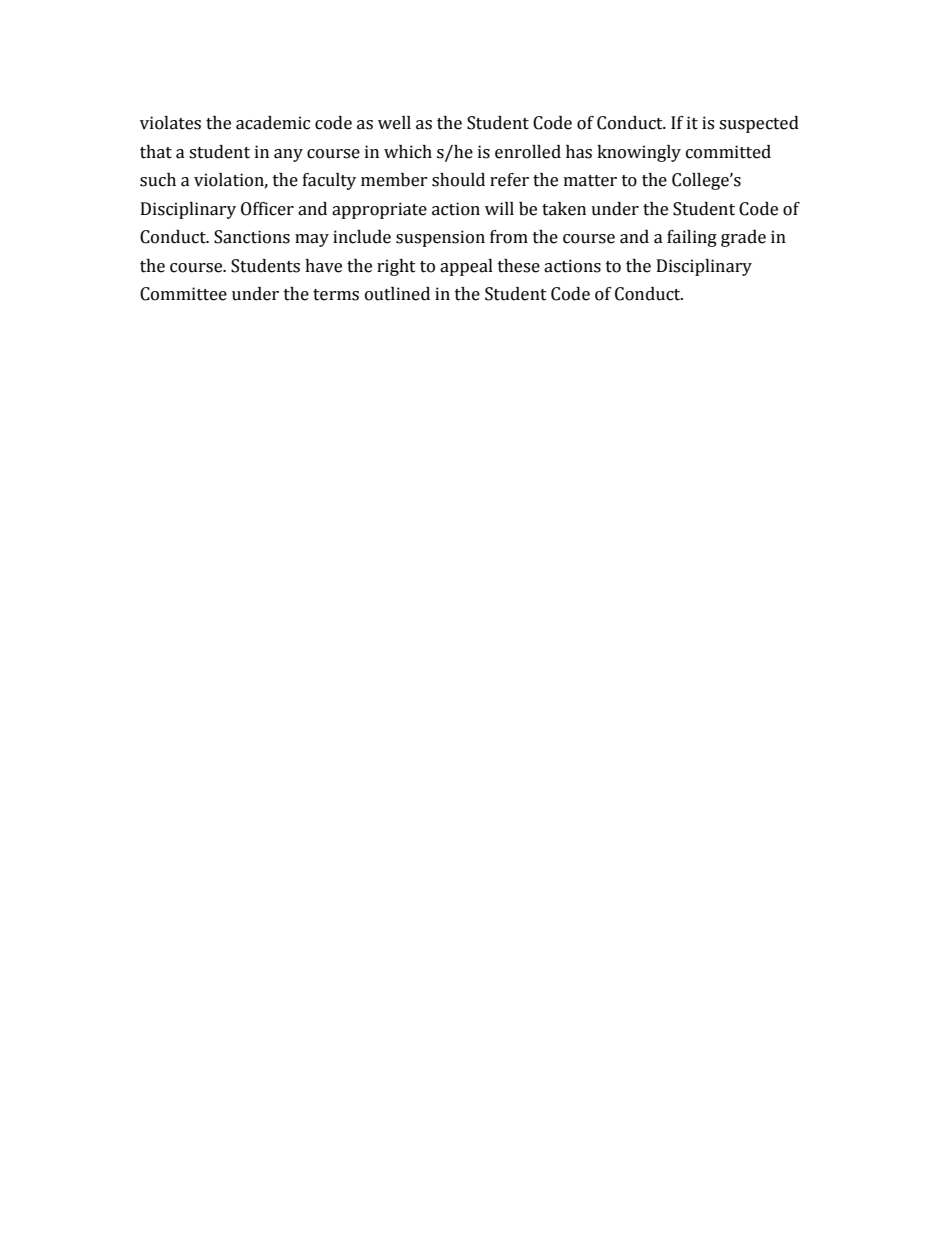  What do you see at coordinates (397, 294) in the screenshot?
I see `outlined` at bounding box center [397, 294].
